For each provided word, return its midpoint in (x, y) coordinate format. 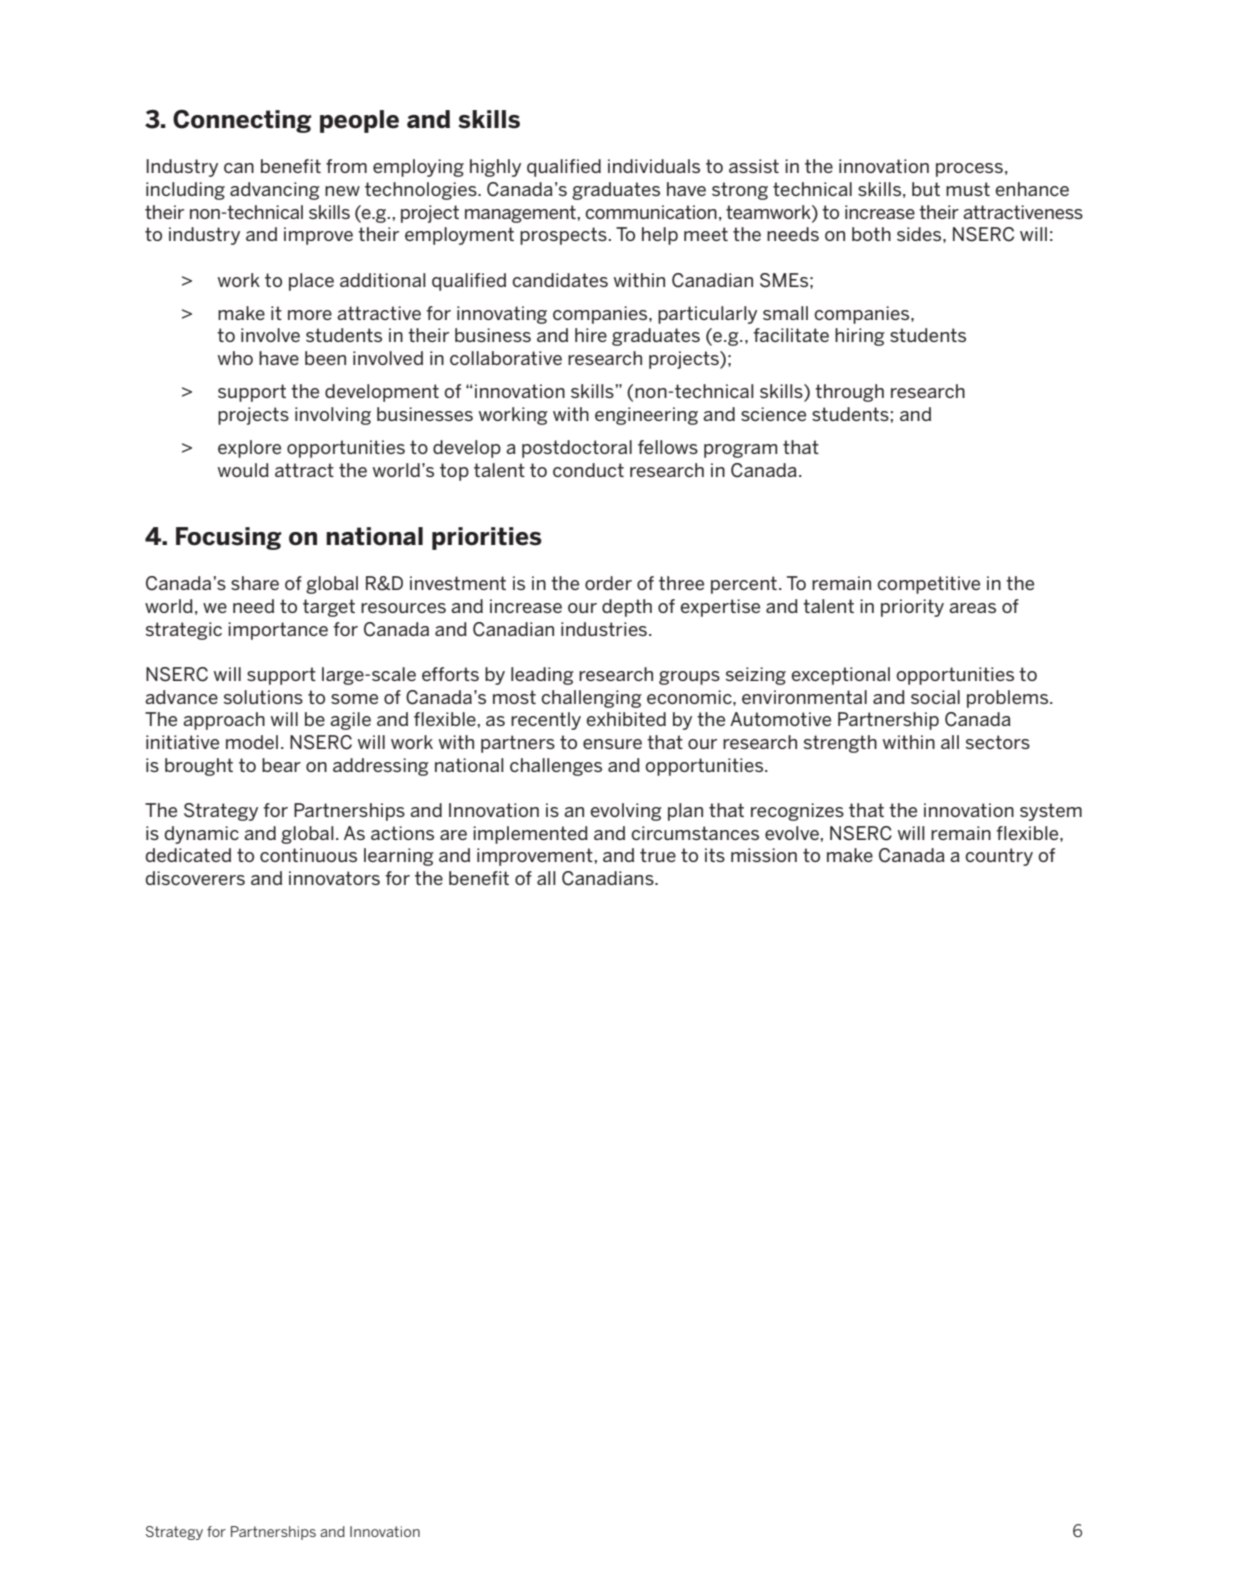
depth (627, 608)
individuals (654, 166)
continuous (308, 855)
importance (278, 631)
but (926, 189)
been (325, 358)
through (849, 393)
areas (972, 608)
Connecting (242, 121)
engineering (646, 416)
